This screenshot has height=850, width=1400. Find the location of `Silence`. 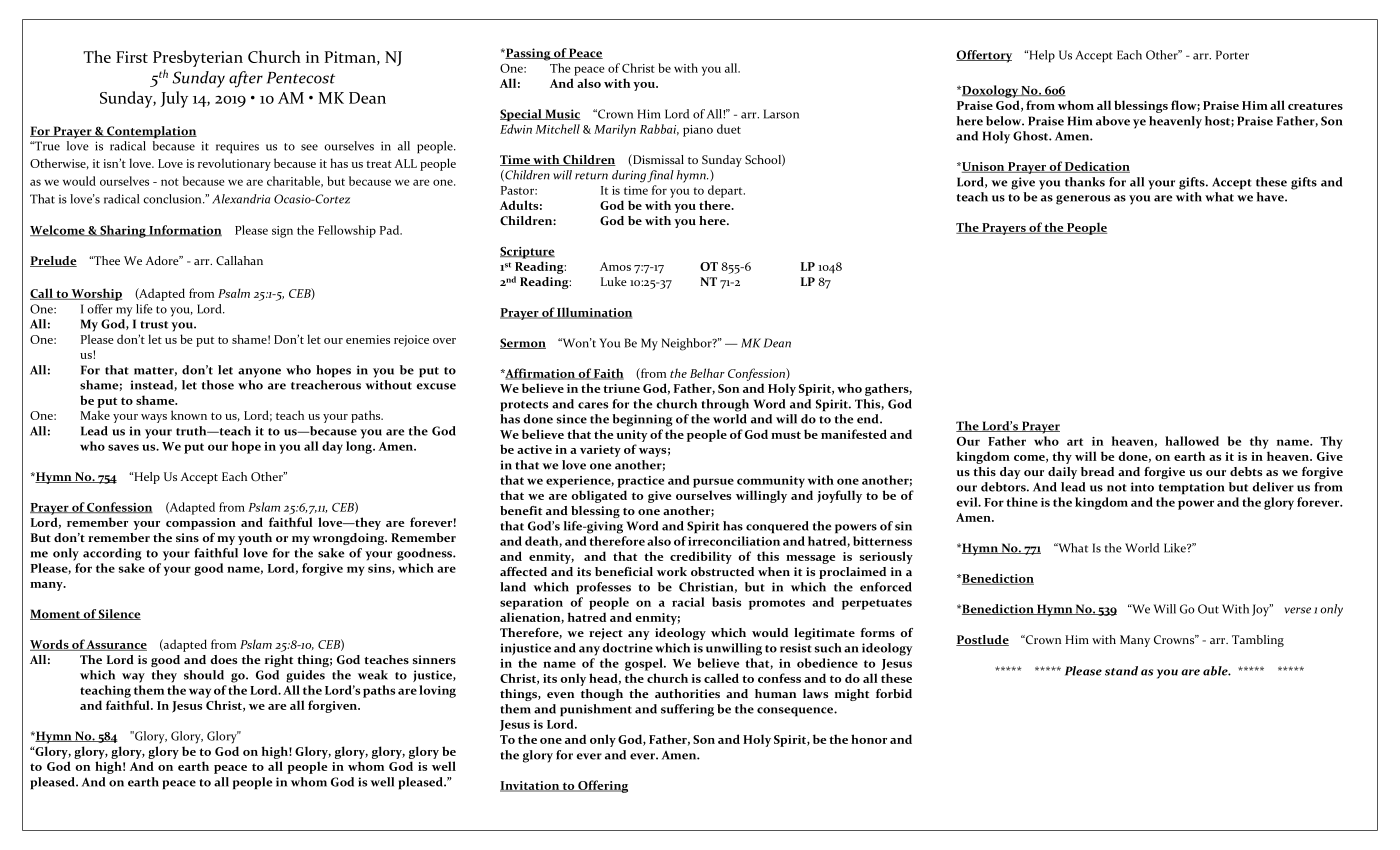

Silence is located at coordinates (119, 614).
